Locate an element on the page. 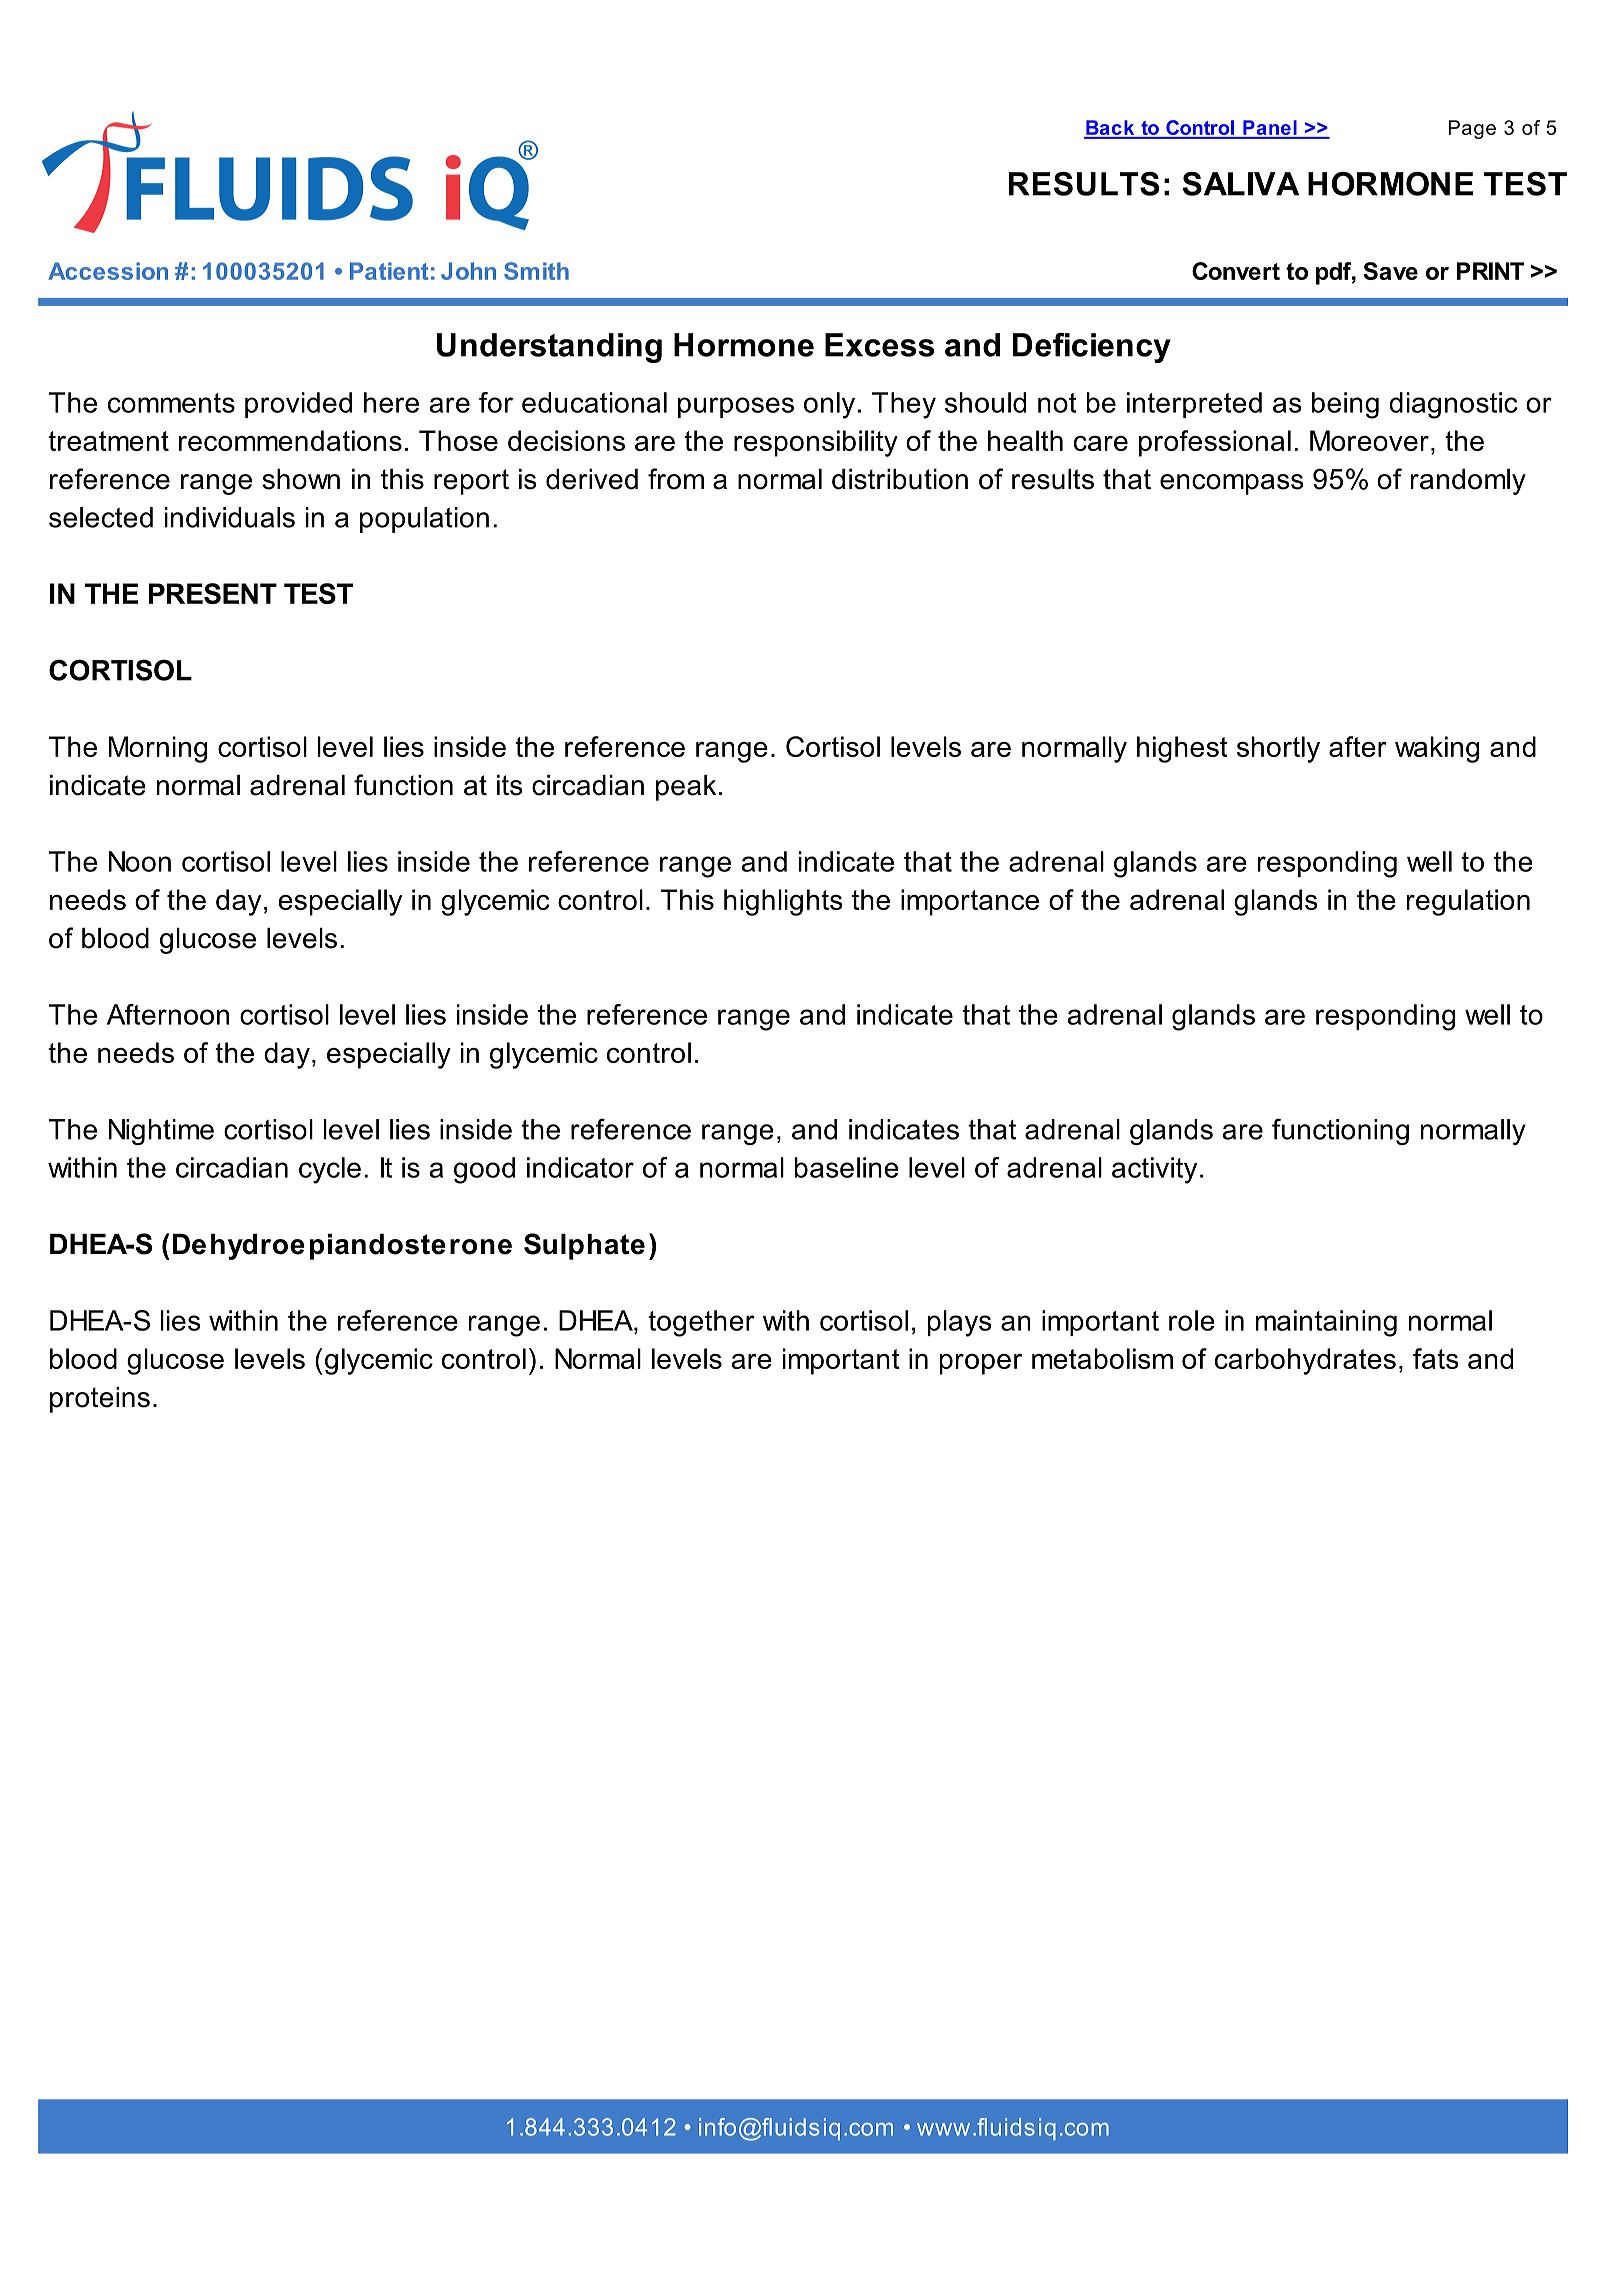 Image resolution: width=1607 pixels, height=2274 pixels. shortly is located at coordinates (1278, 749).
